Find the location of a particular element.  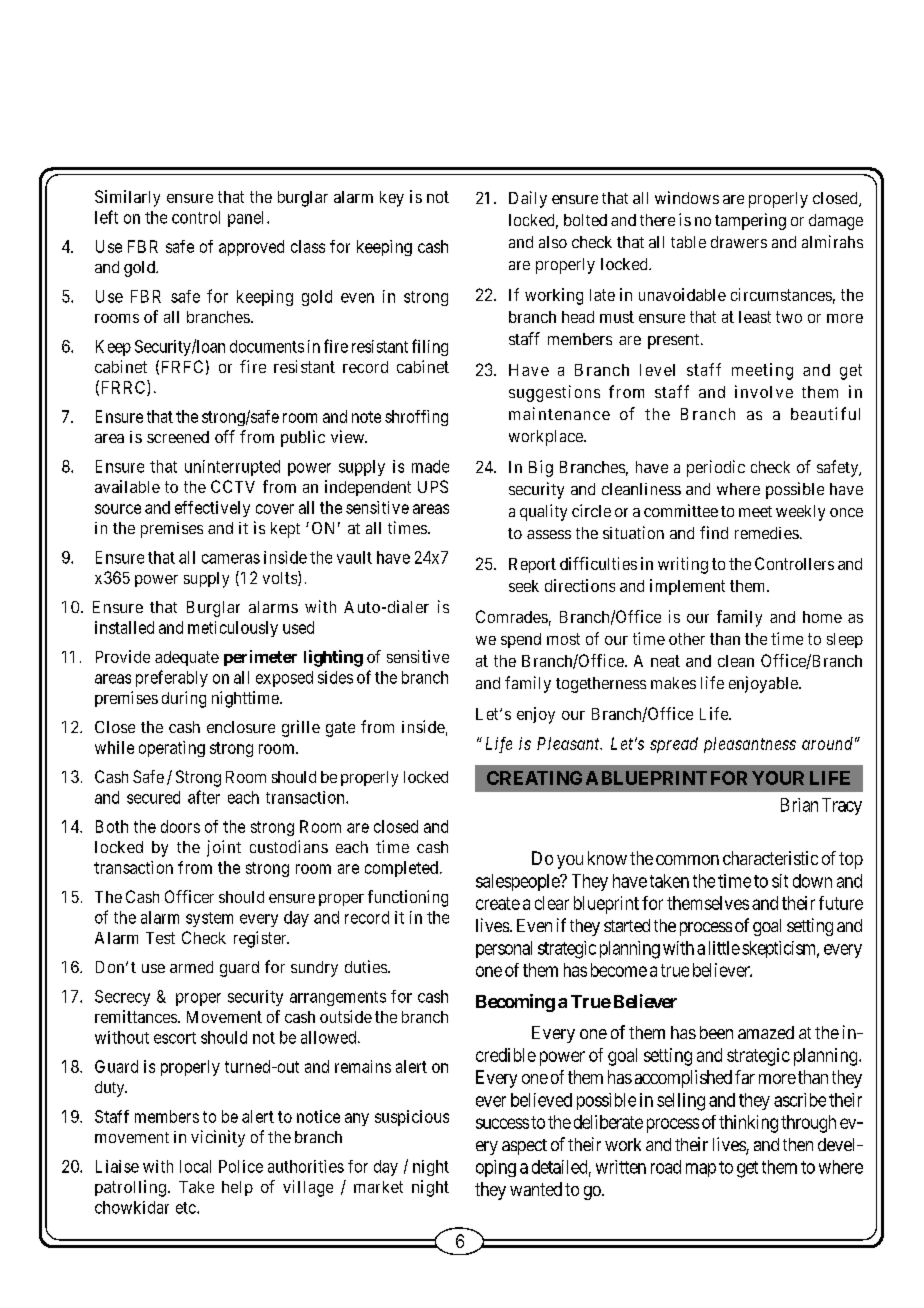

Daily is located at coordinates (528, 199).
